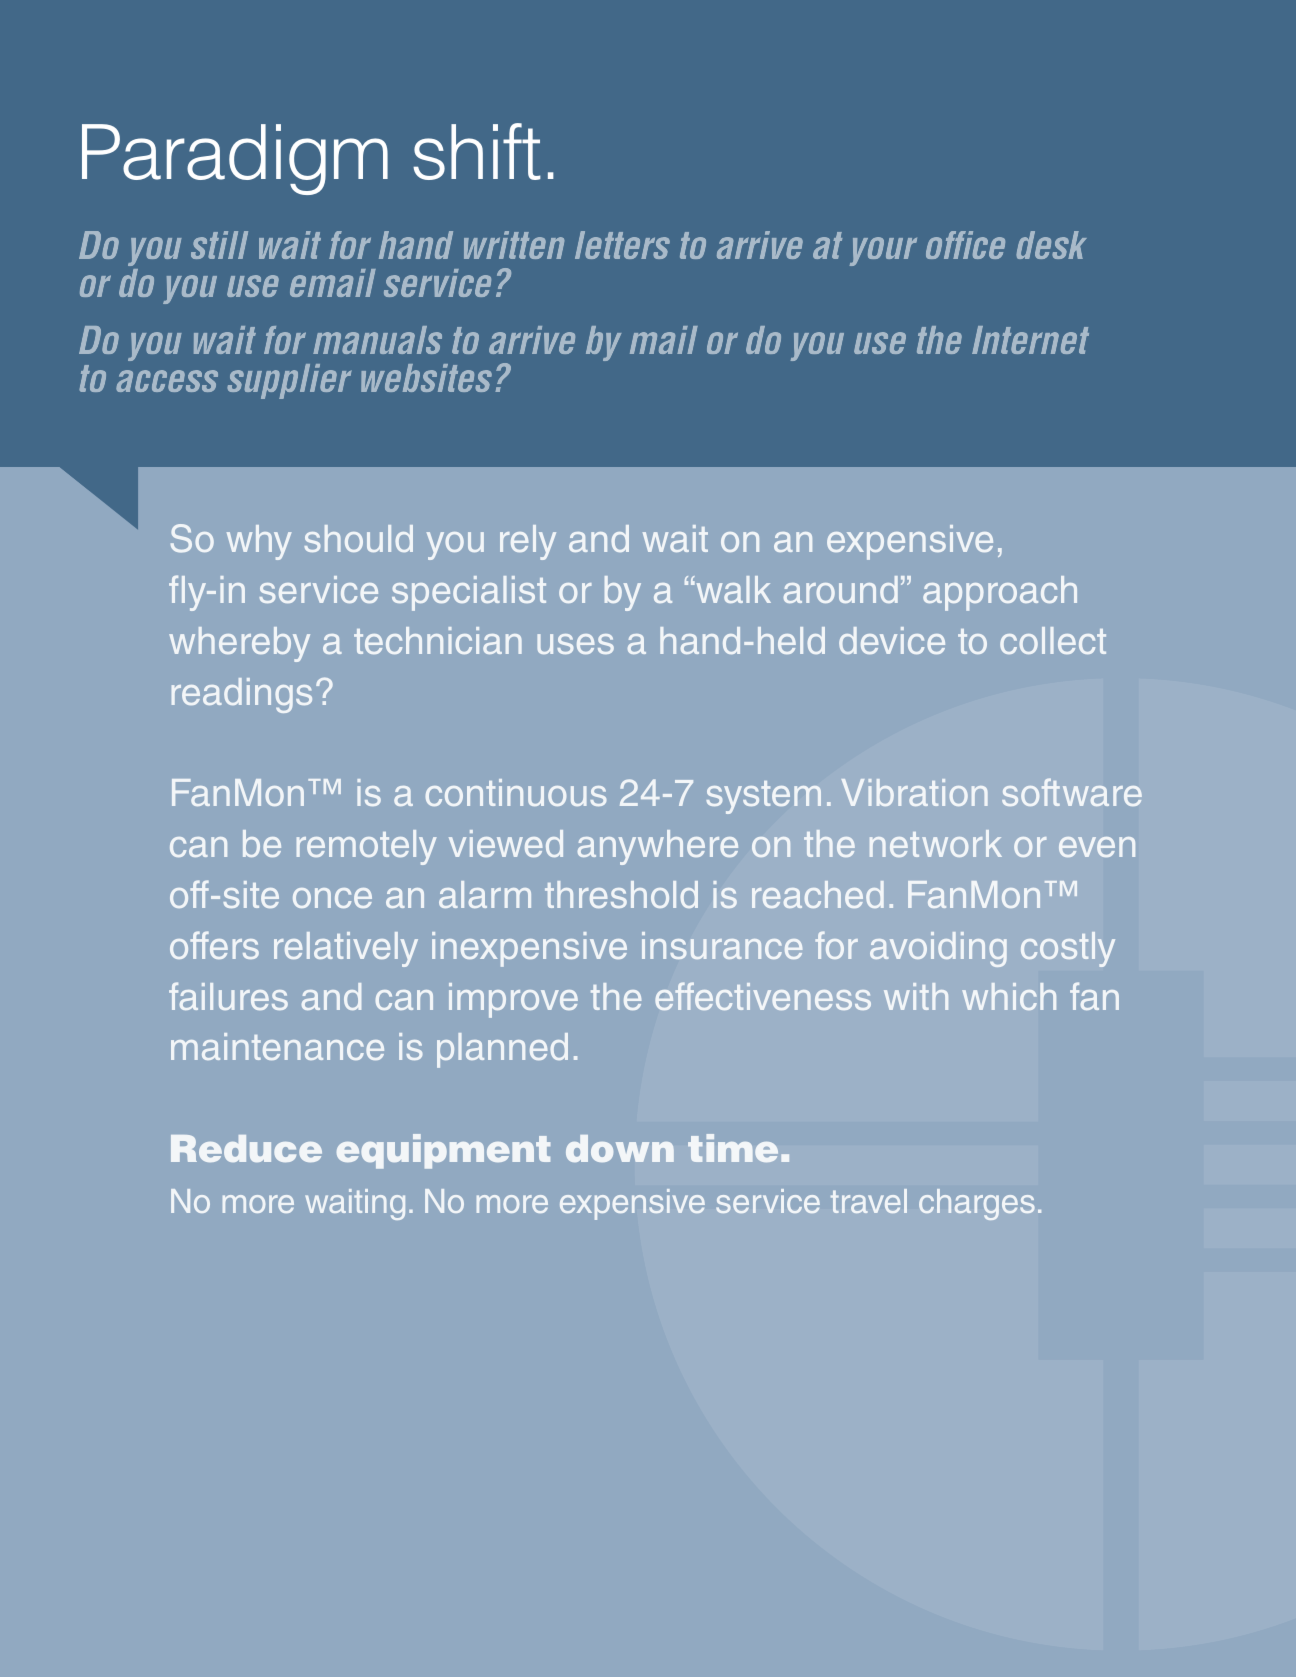  Describe the element at coordinates (965, 245) in the document. I see `office` at that location.
